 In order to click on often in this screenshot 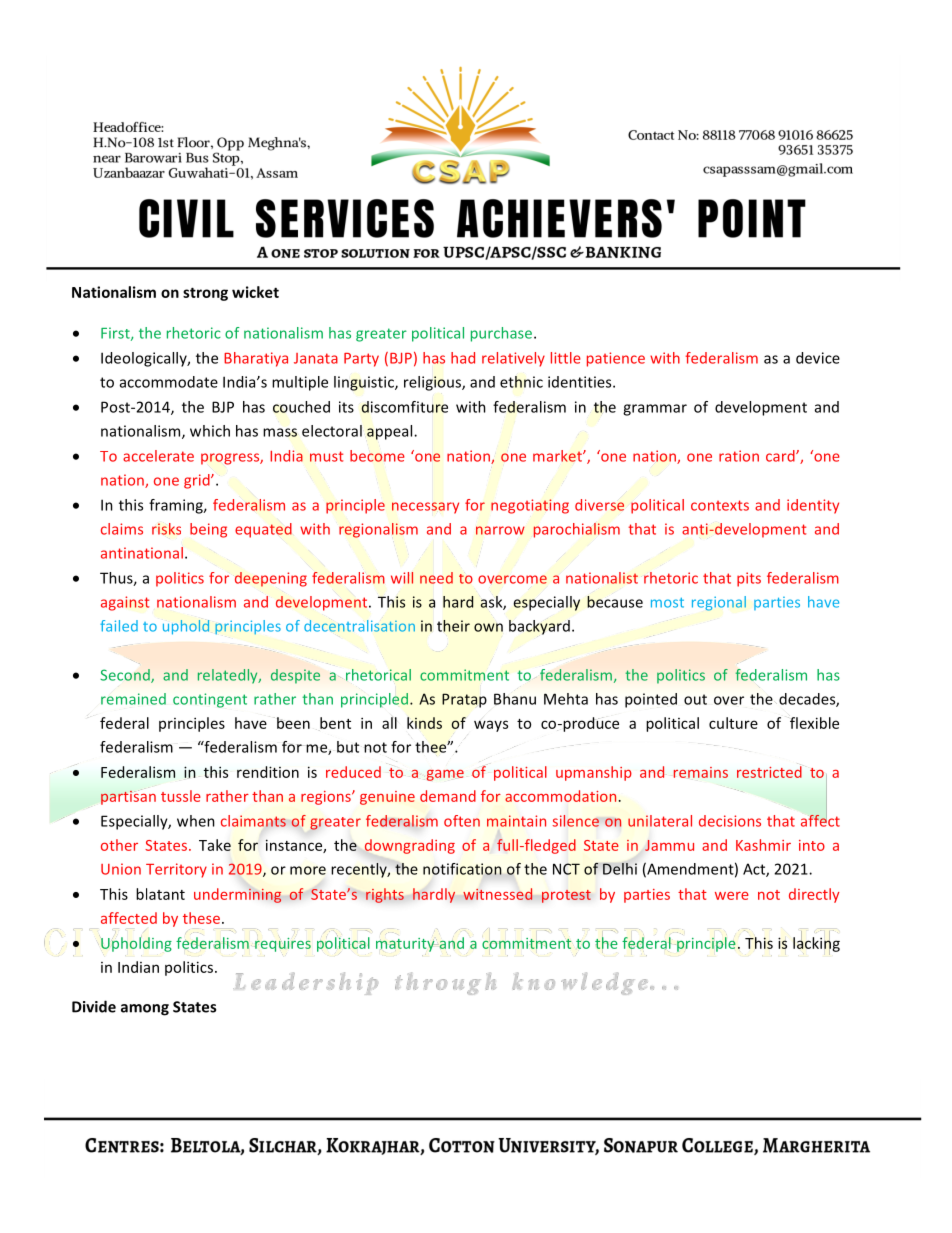, I will do `click(462, 821)`.
